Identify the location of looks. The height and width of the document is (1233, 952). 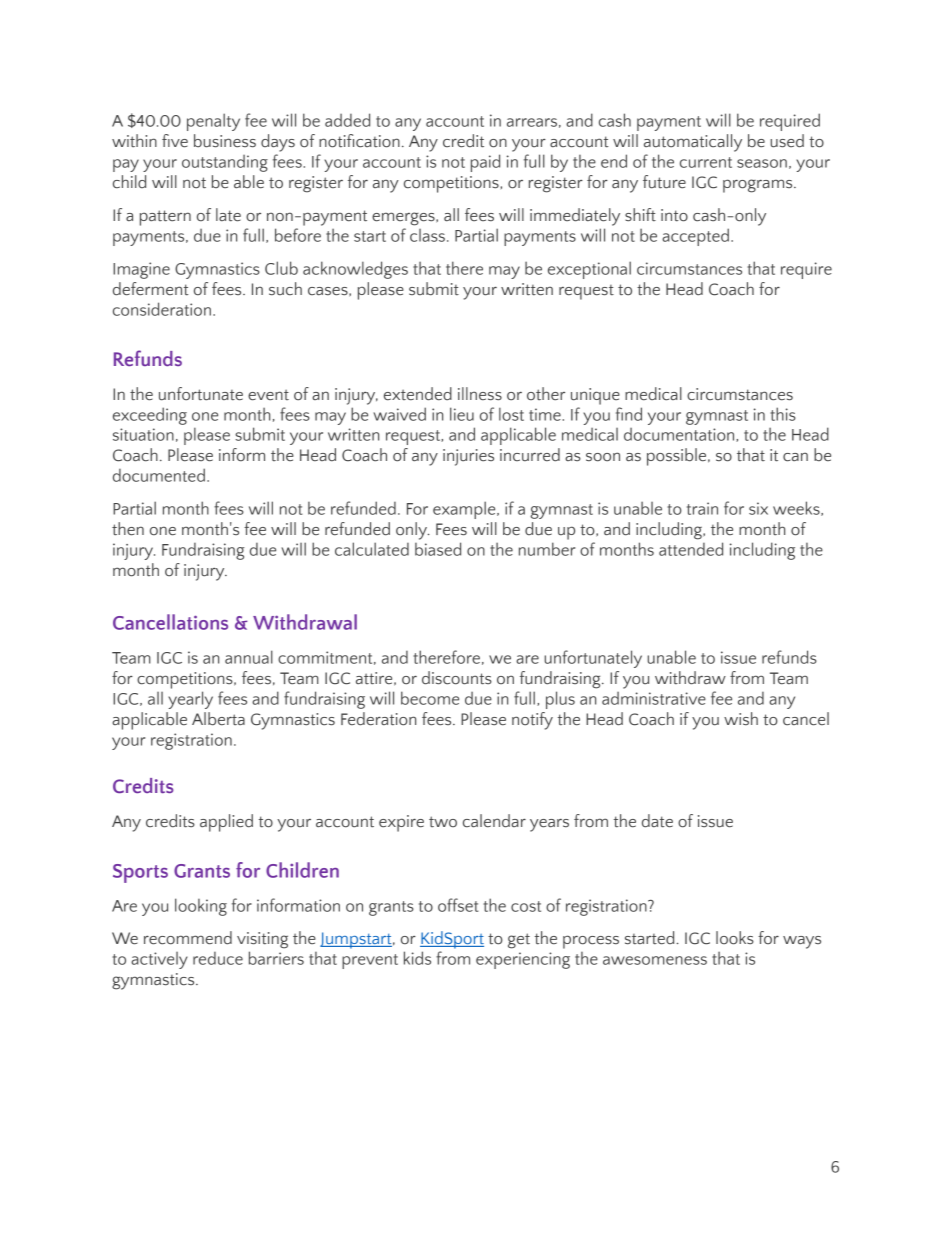
(735, 938).
